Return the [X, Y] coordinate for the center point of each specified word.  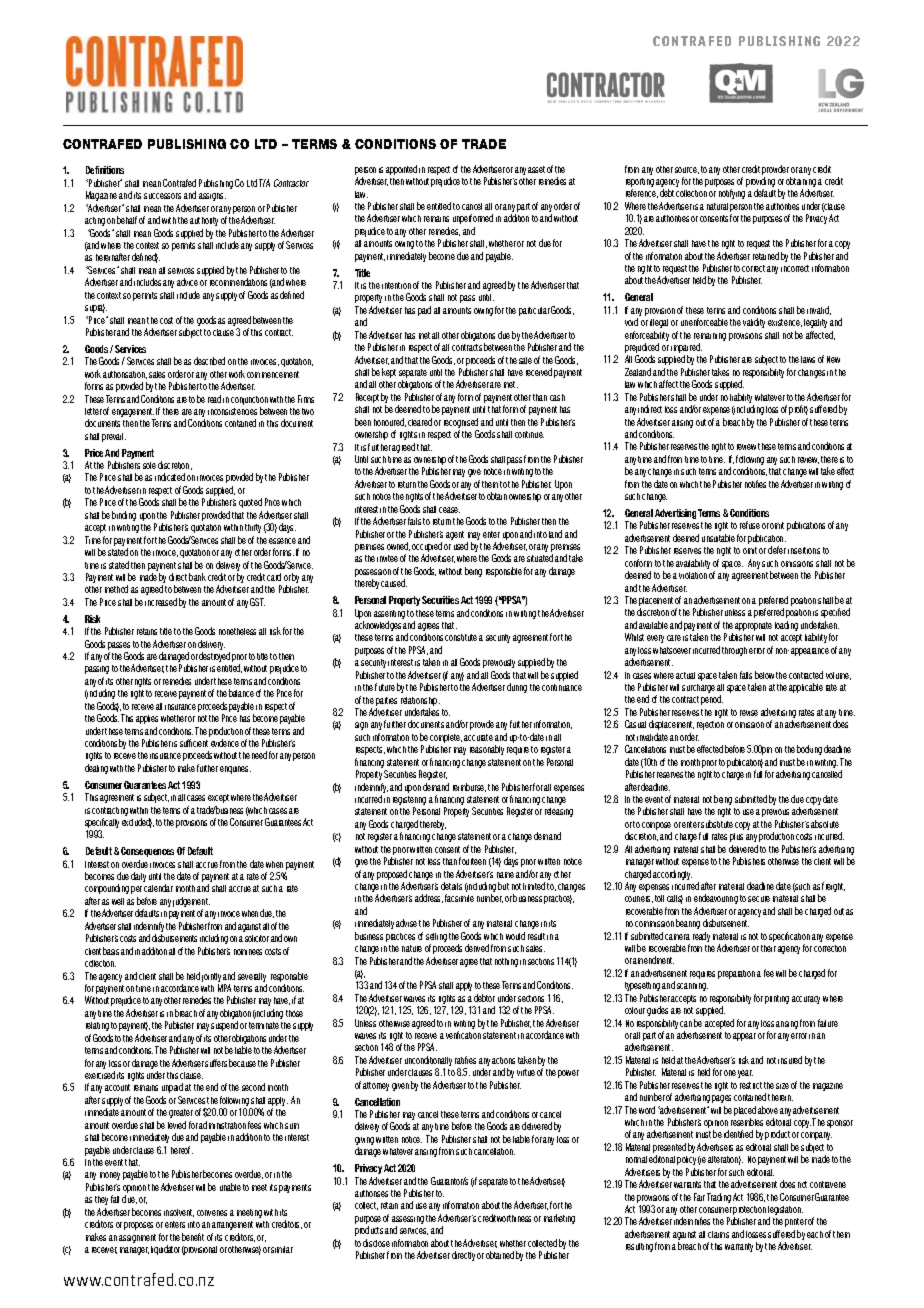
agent [455, 535]
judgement [191, 903]
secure [759, 899]
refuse [750, 525]
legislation [785, 1212]
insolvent [179, 1213]
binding [124, 516]
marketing [559, 1219]
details [451, 886]
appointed [401, 170]
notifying [732, 194]
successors [162, 196]
